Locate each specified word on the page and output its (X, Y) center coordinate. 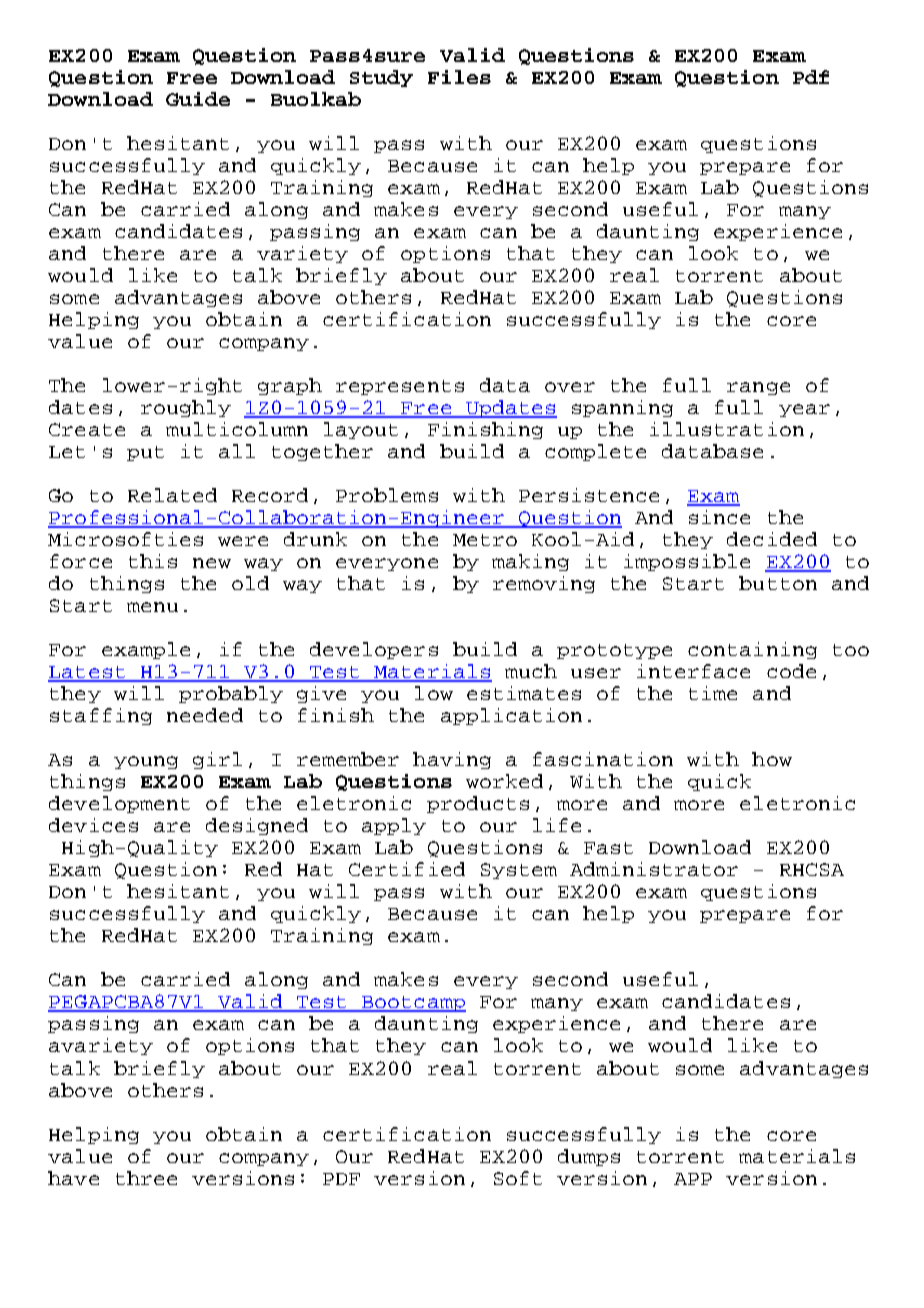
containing (752, 650)
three (146, 1178)
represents (400, 387)
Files (459, 77)
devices (93, 825)
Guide (198, 99)
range (758, 388)
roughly (186, 408)
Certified (407, 869)
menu (152, 607)
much (531, 671)
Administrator (654, 869)
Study (381, 78)
